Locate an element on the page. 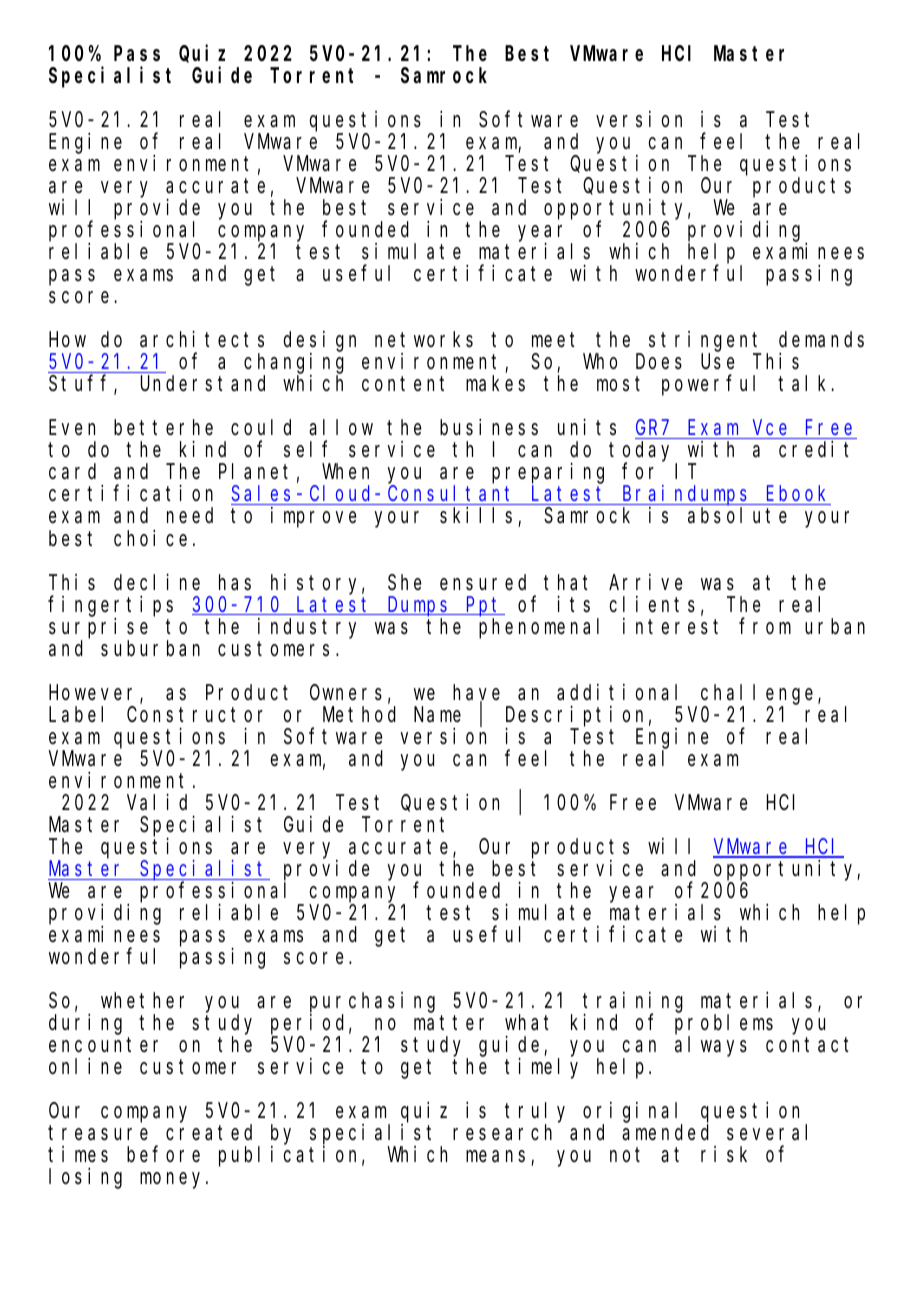 This document has height=1308, width=924. networks is located at coordinates (424, 340).
